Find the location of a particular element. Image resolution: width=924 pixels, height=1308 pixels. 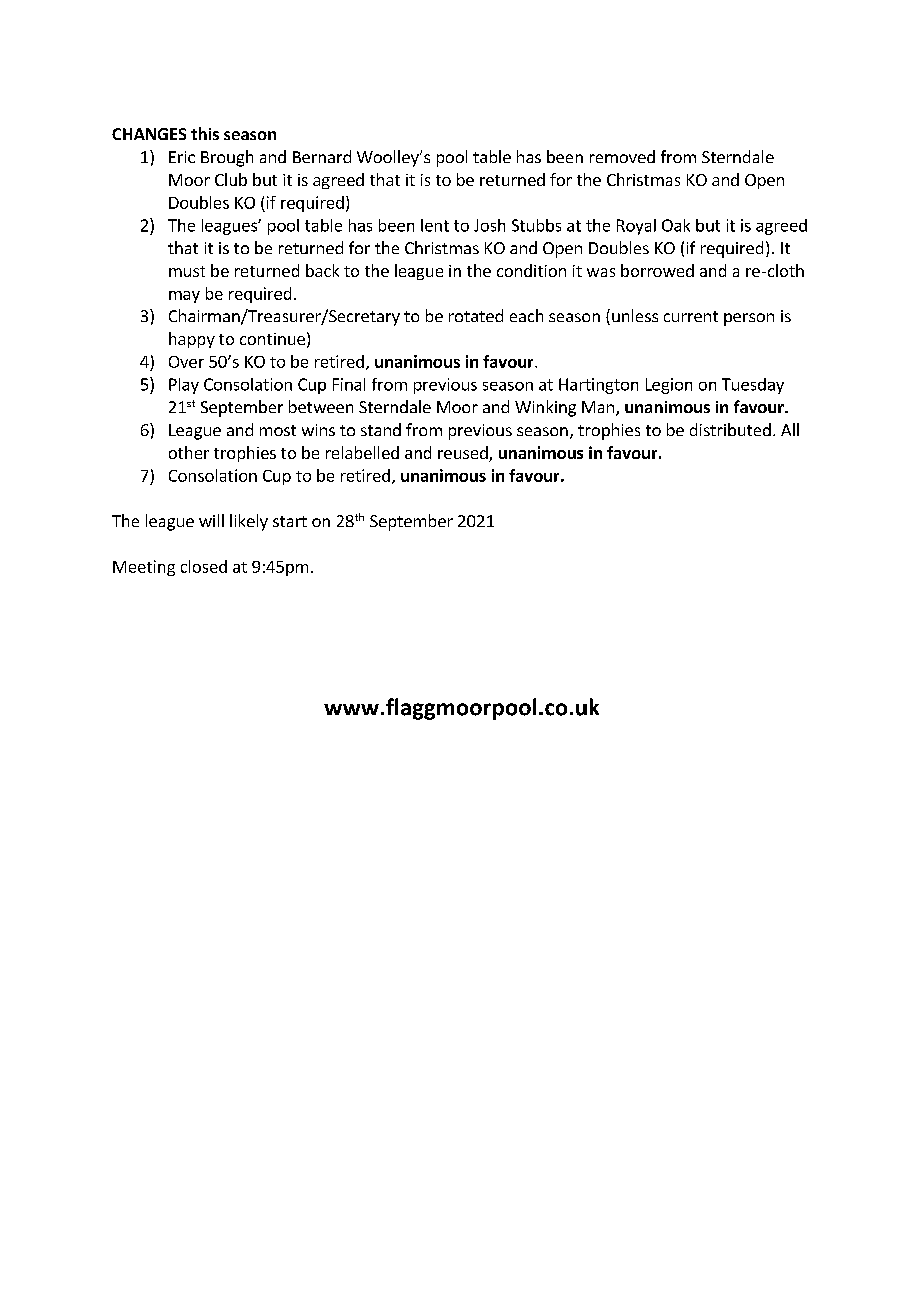

Bernard is located at coordinates (322, 156).
